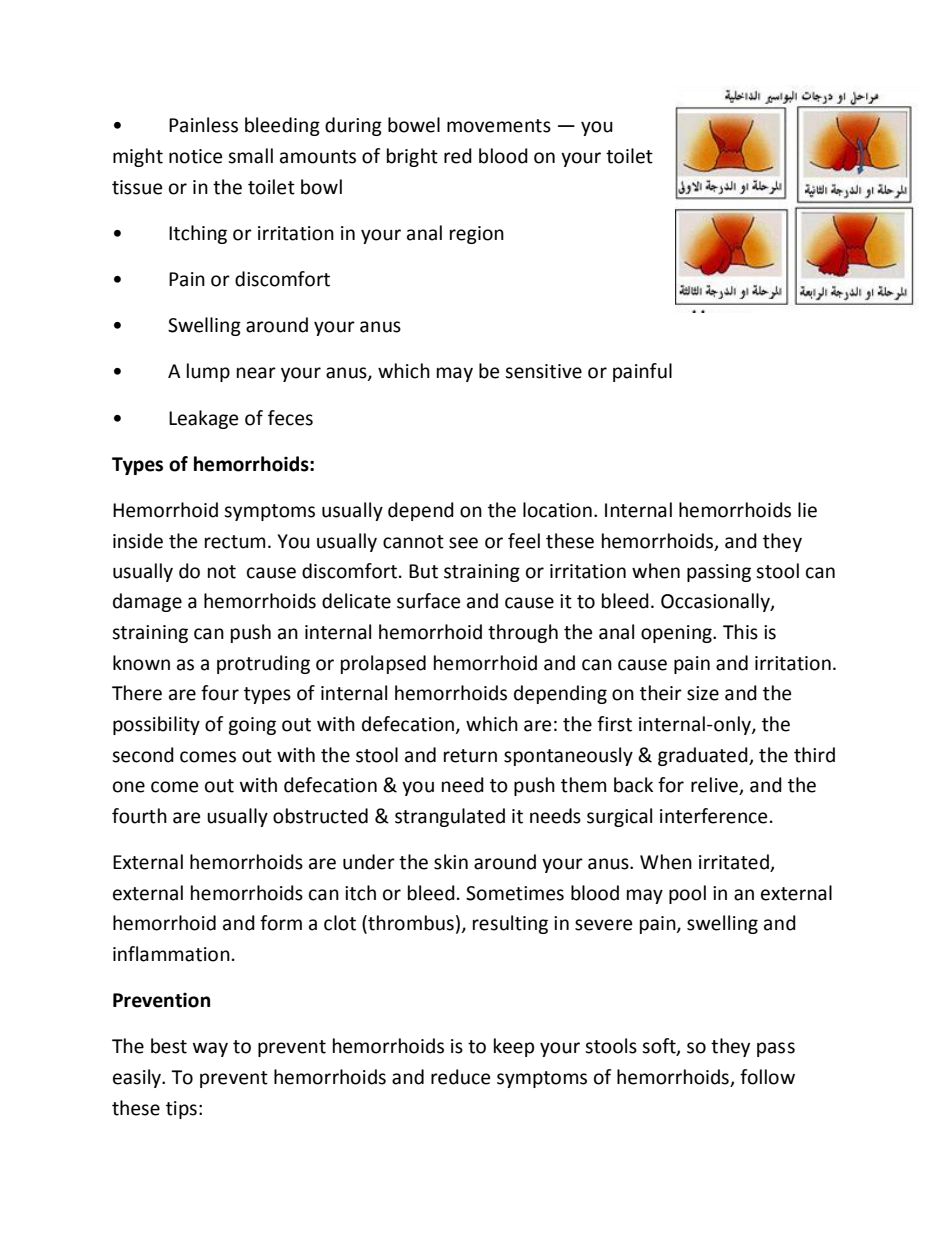  What do you see at coordinates (460, 1077) in the document?
I see `reduce` at bounding box center [460, 1077].
